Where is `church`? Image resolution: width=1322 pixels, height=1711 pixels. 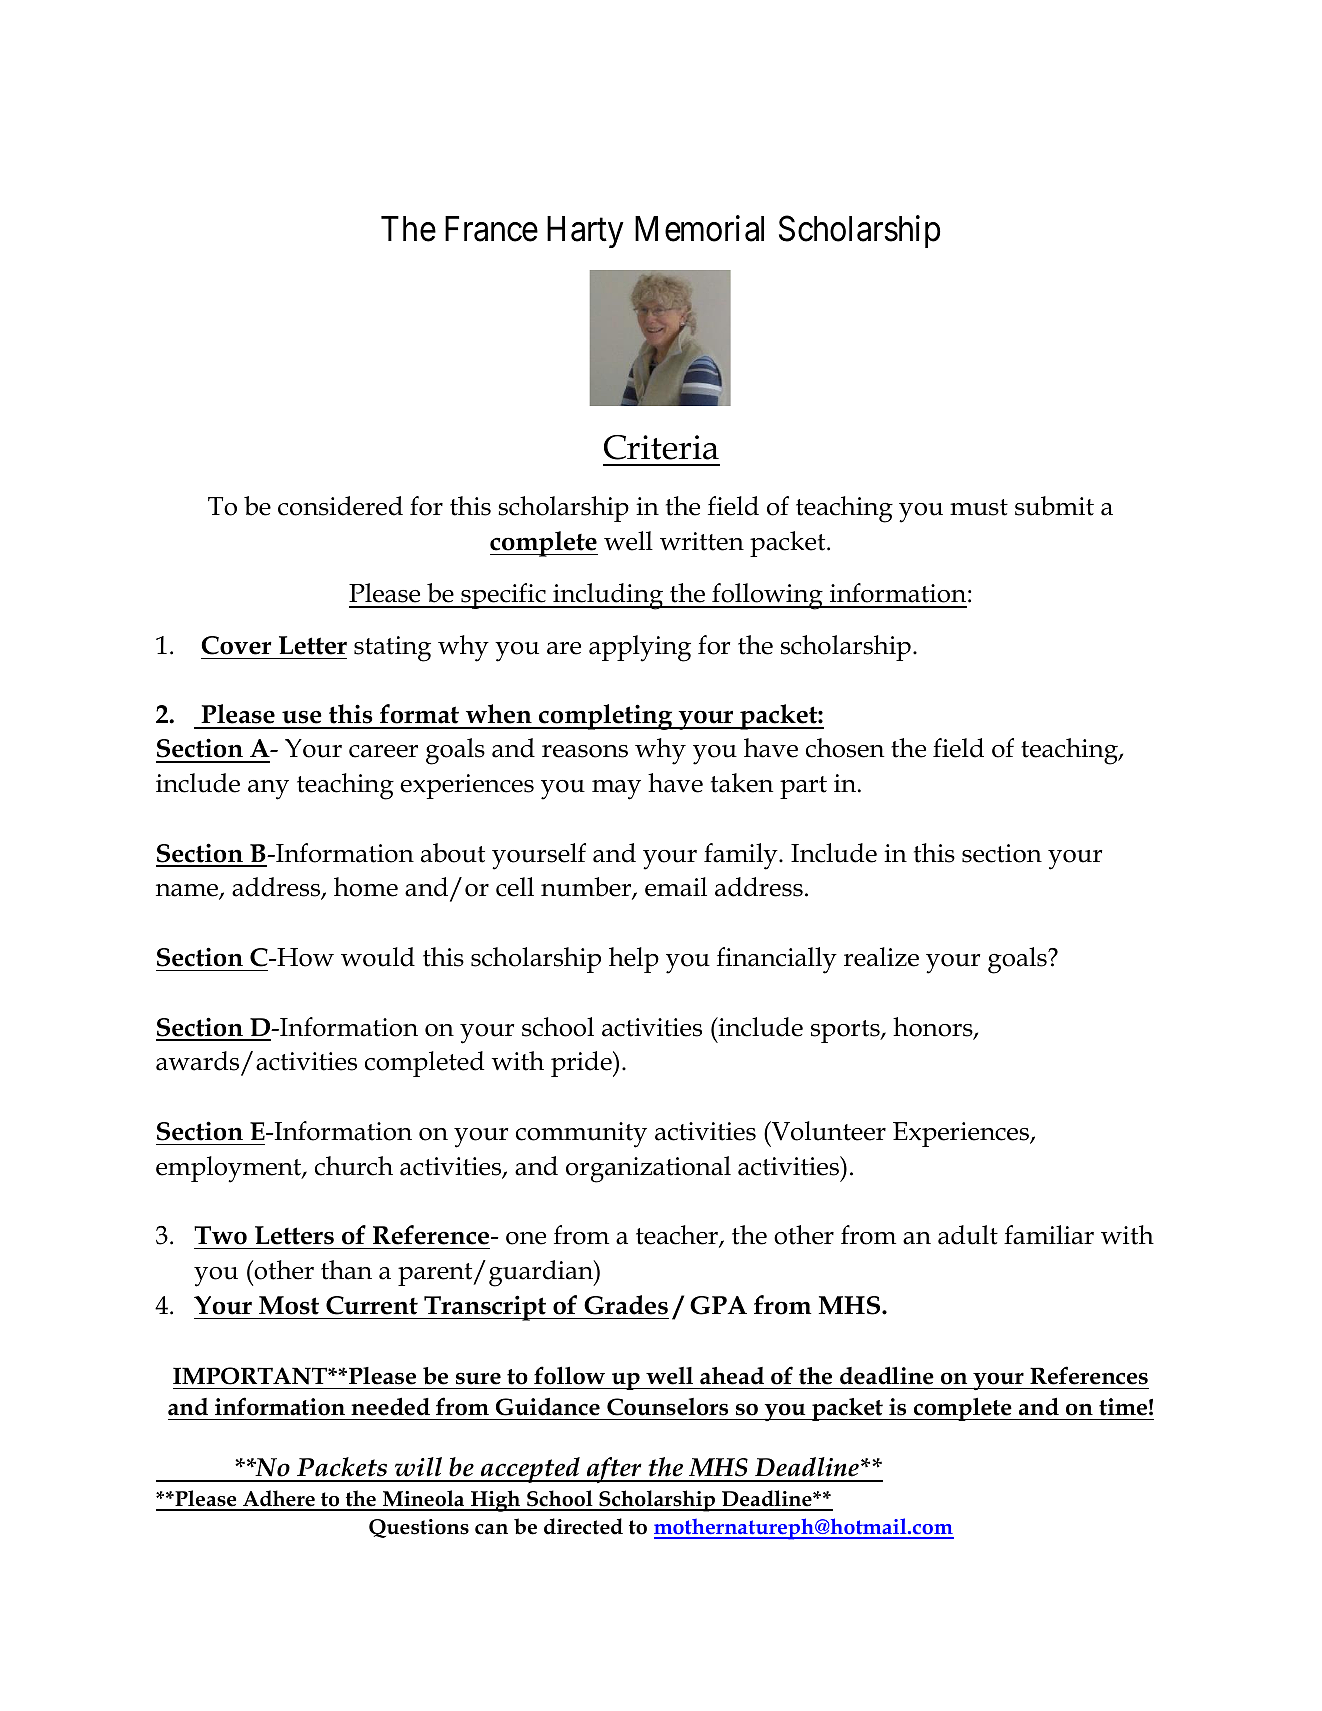
church is located at coordinates (354, 1166).
